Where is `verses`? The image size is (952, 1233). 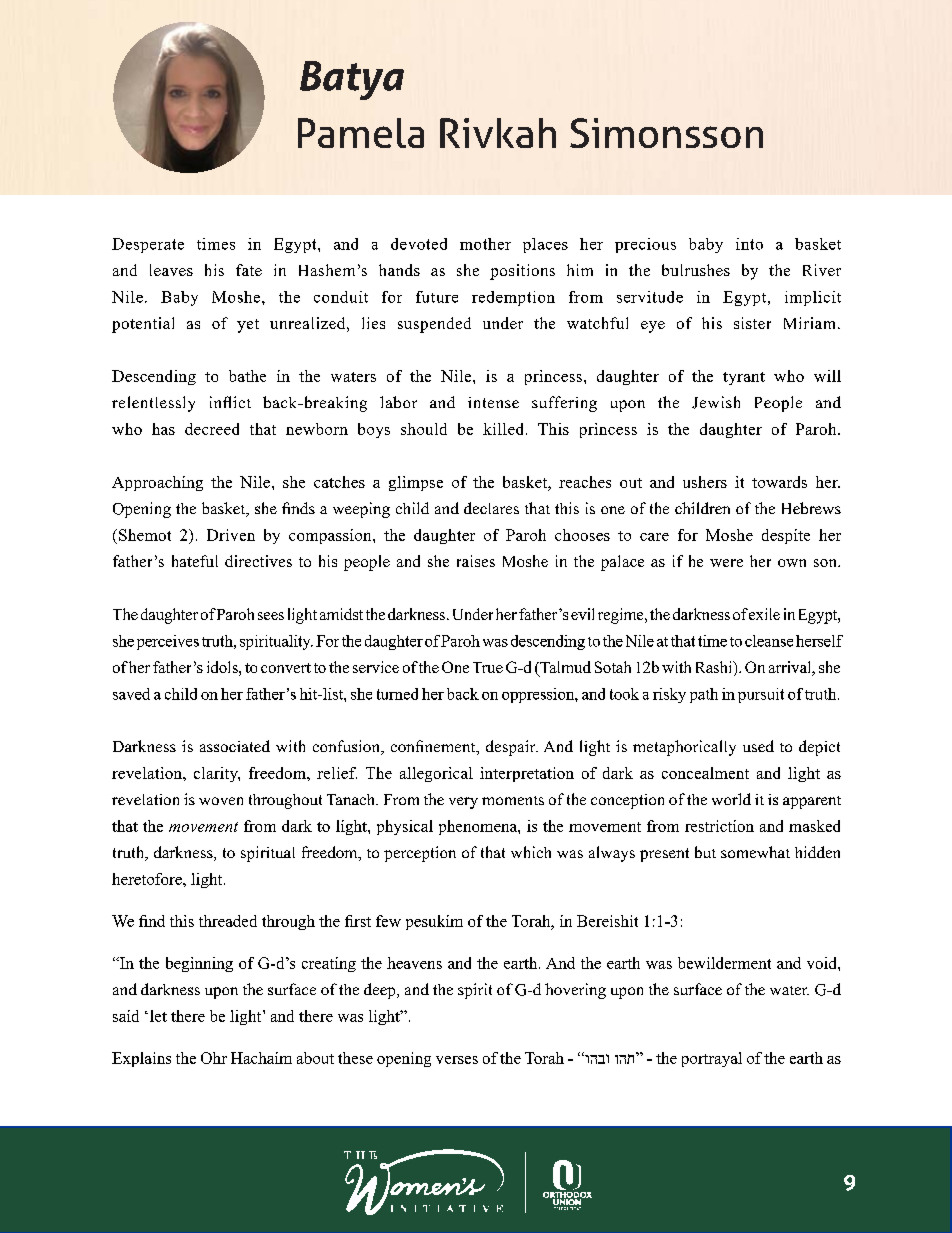
verses is located at coordinates (457, 1060).
